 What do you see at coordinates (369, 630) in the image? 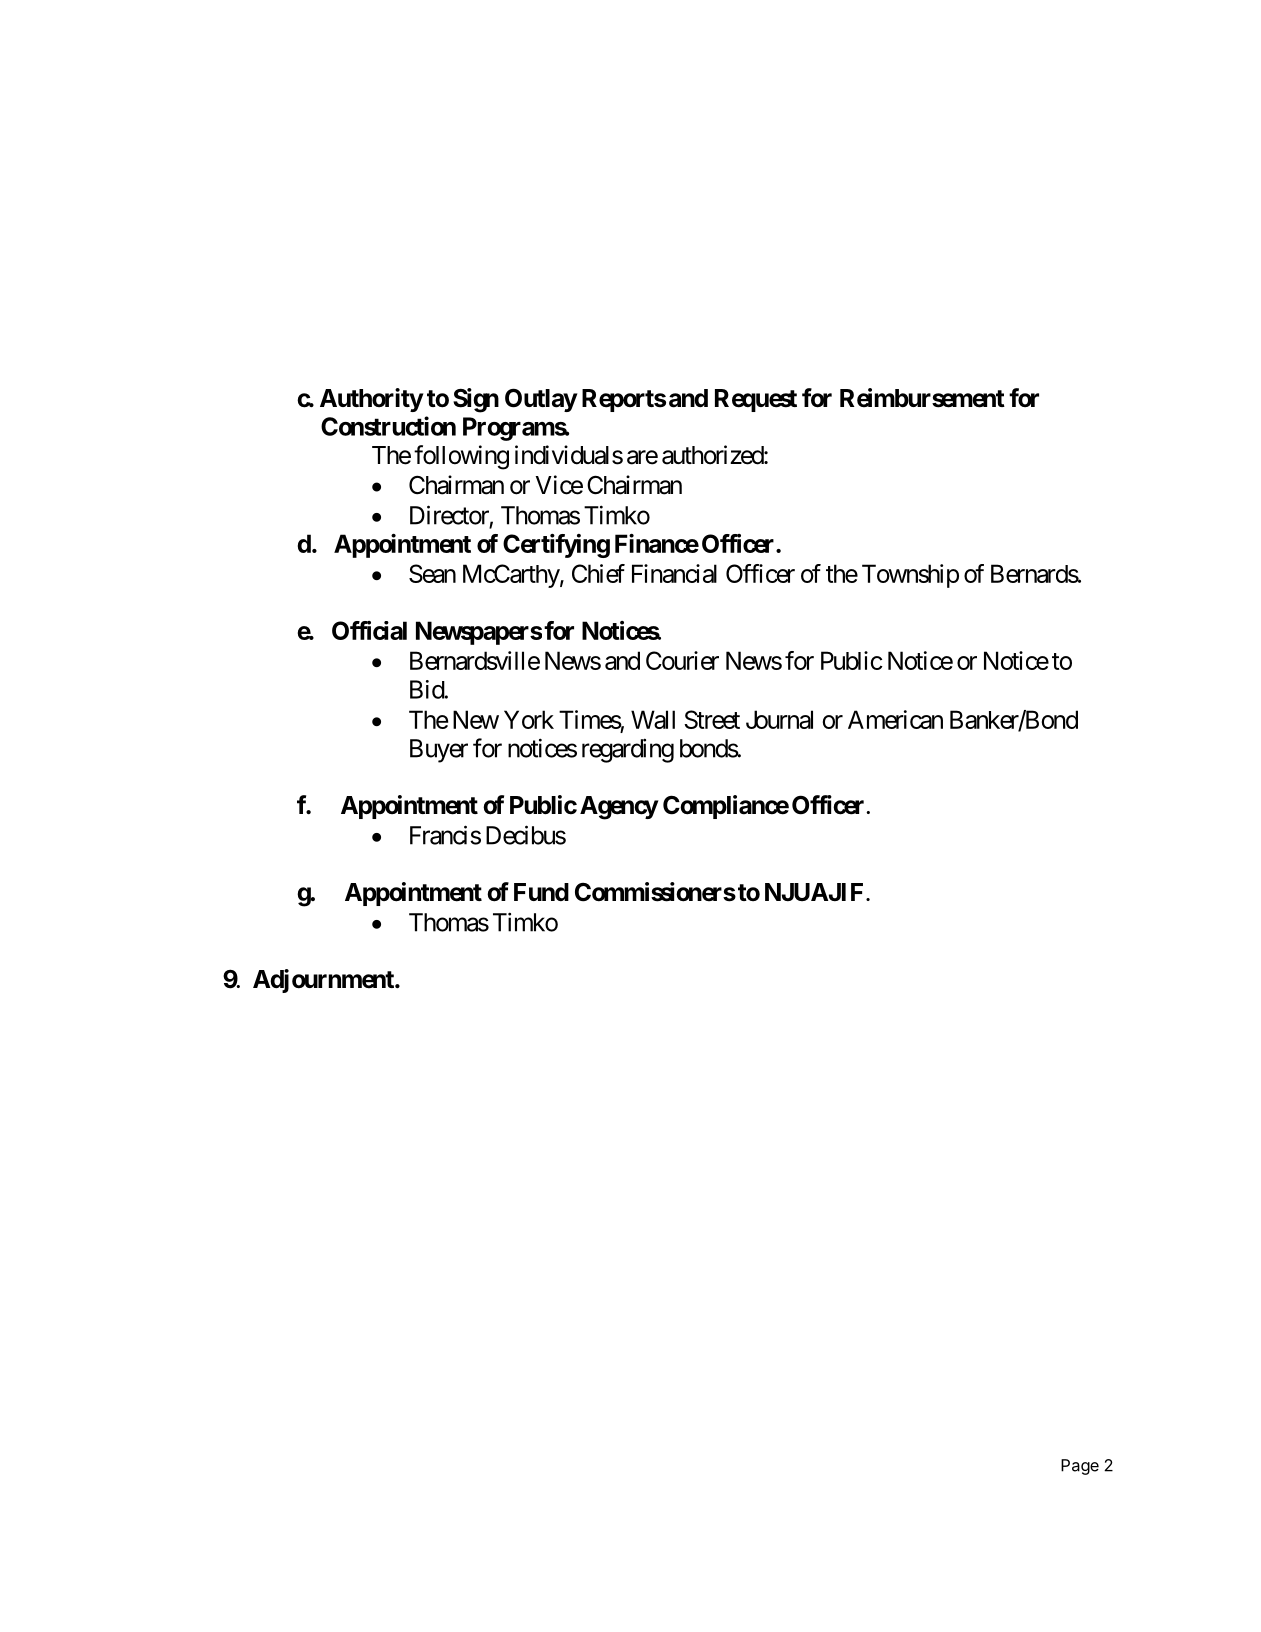
I see `Official` at bounding box center [369, 630].
